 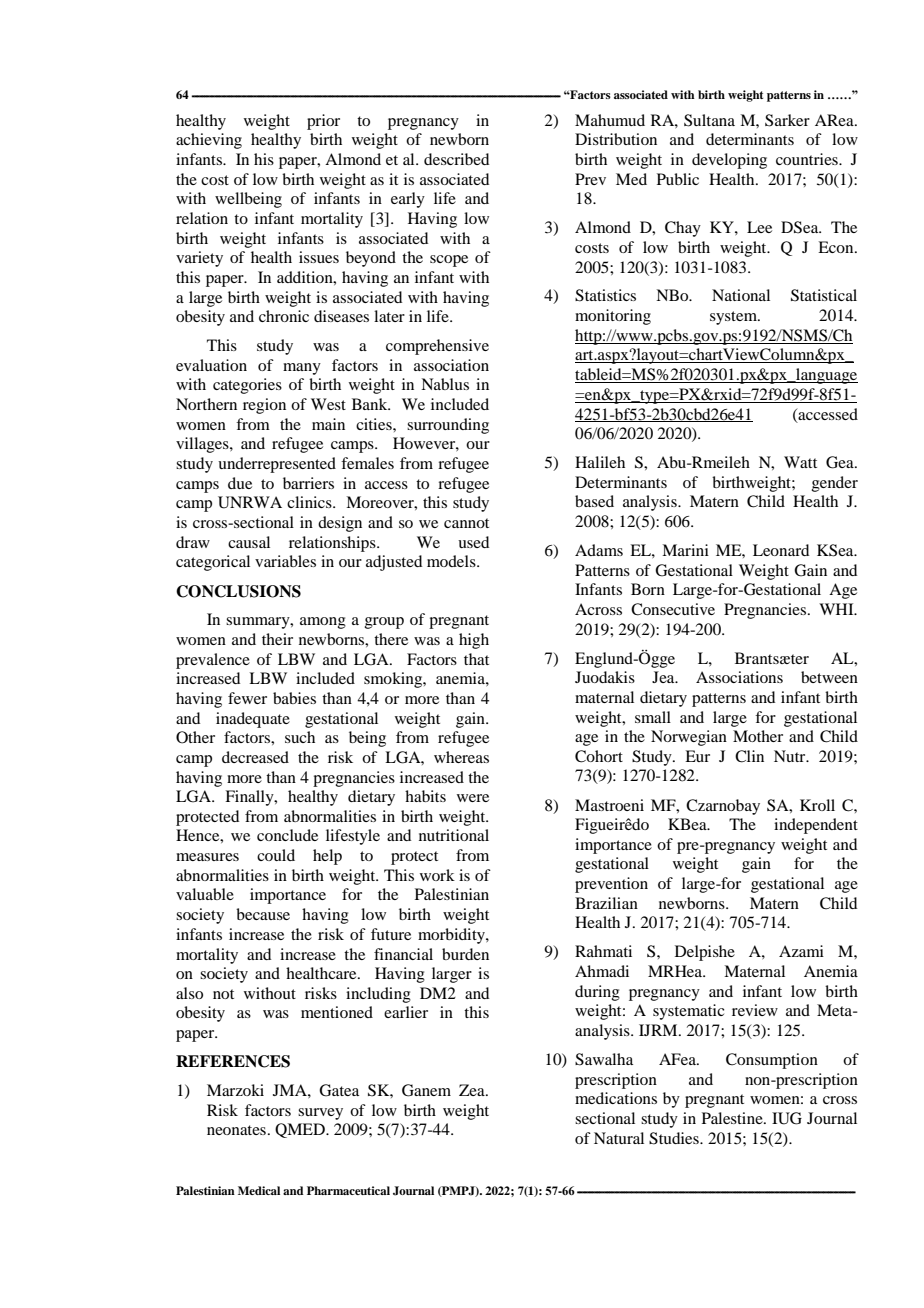 What do you see at coordinates (829, 677) in the screenshot?
I see `between` at bounding box center [829, 677].
